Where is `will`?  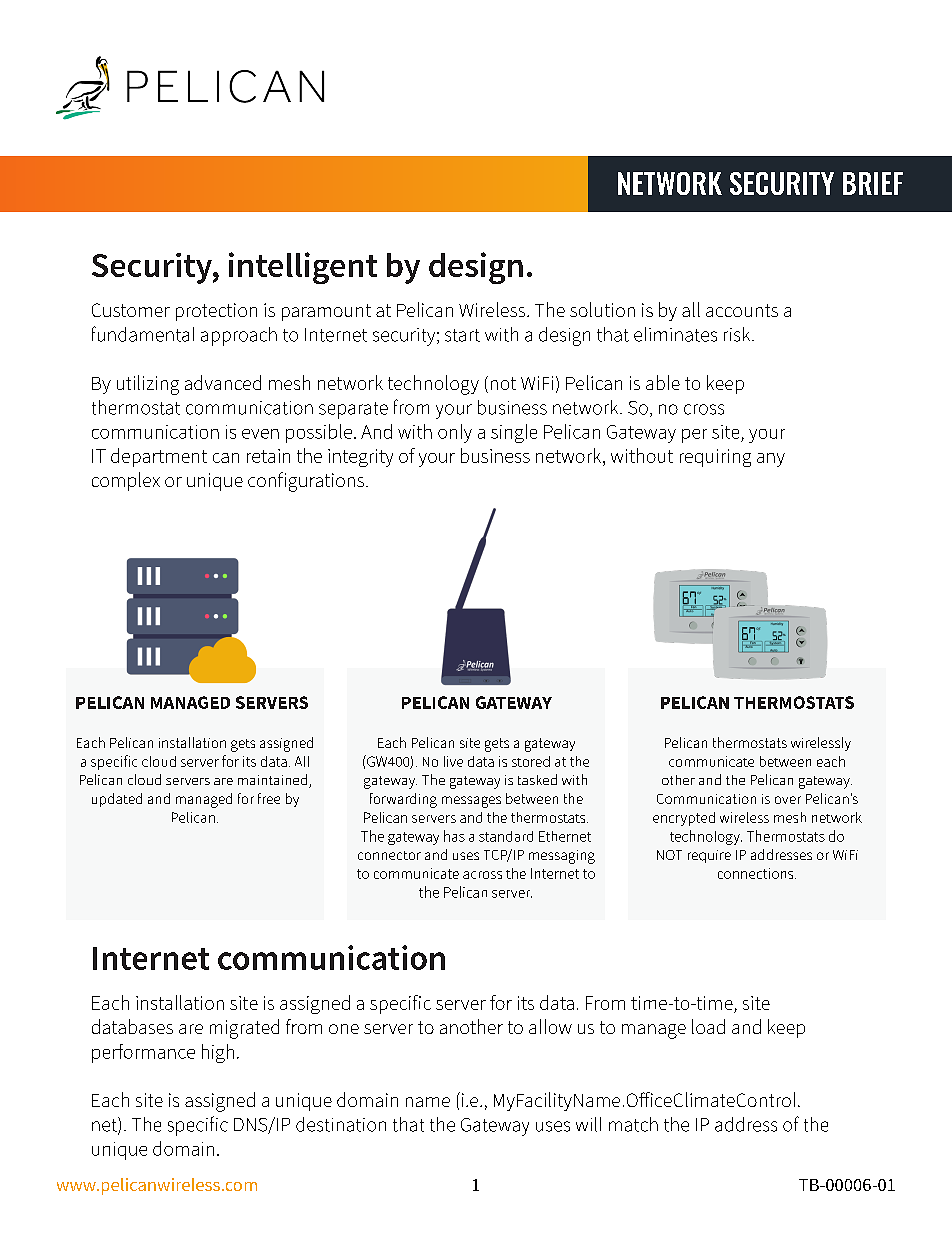 will is located at coordinates (588, 1124).
